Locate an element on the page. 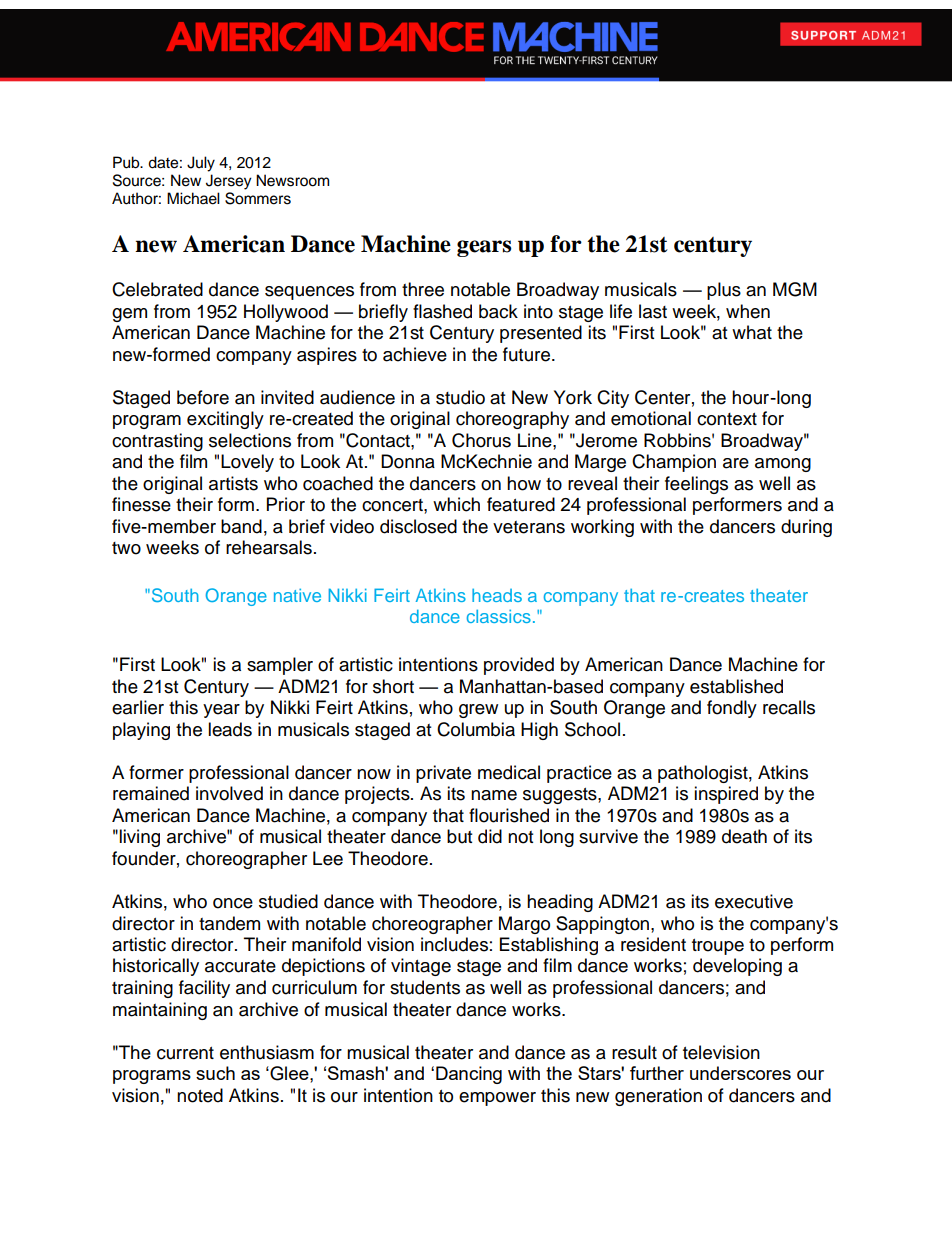  plus is located at coordinates (724, 291).
